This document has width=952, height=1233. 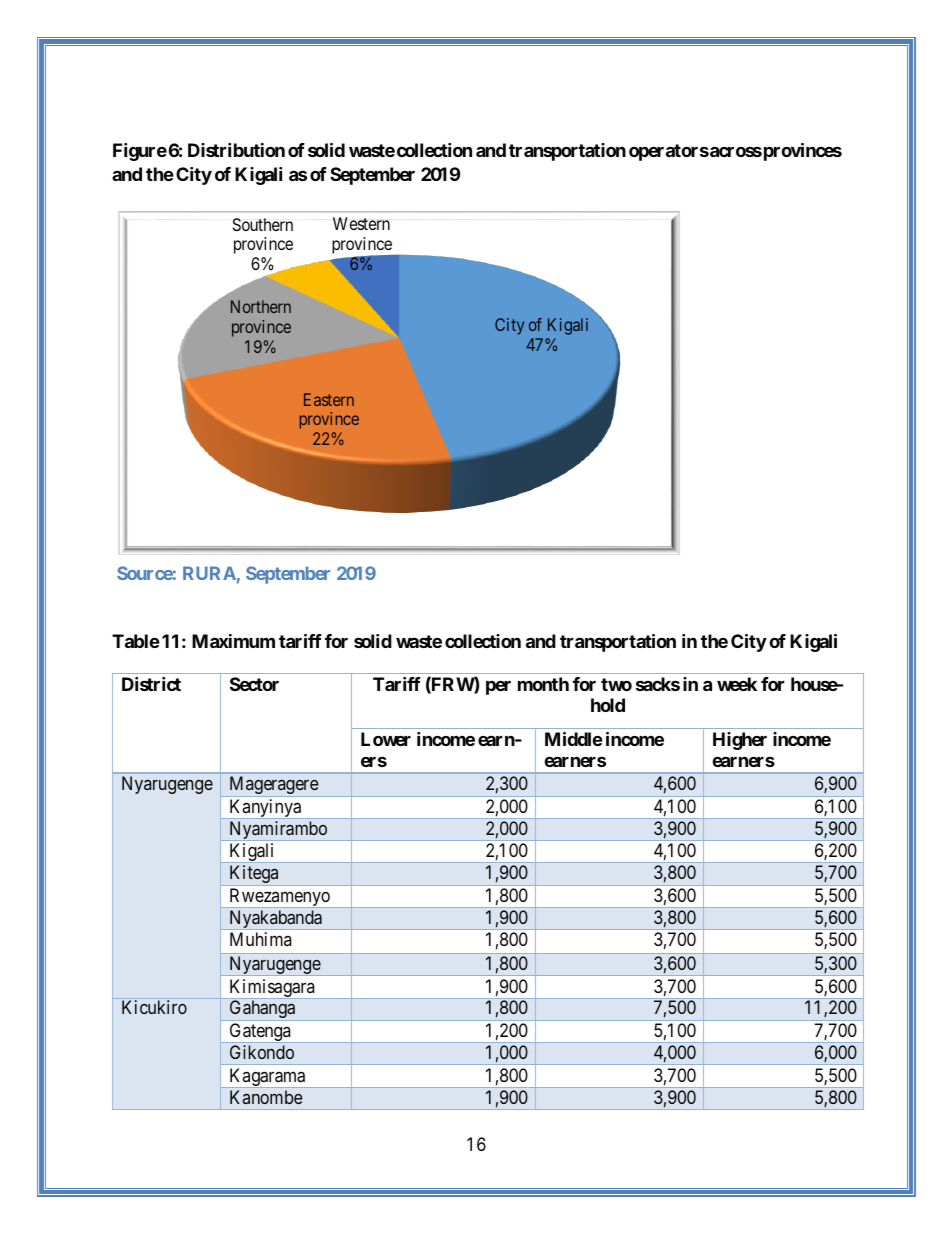 I want to click on Sector, so click(x=254, y=684).
